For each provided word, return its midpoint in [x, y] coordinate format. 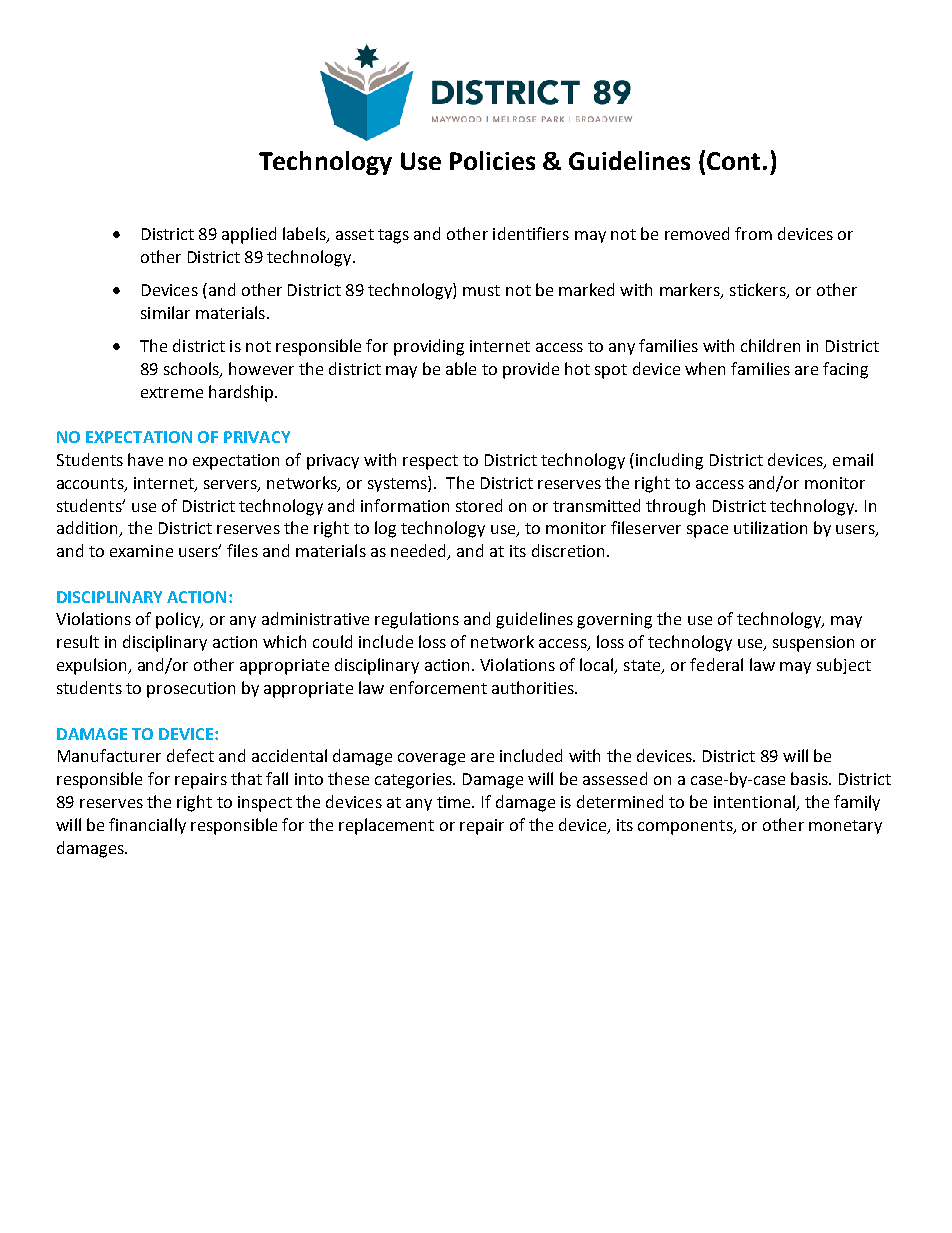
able [461, 368]
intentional [755, 803]
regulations [417, 620]
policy [179, 620]
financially [147, 826]
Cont [733, 161]
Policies [492, 160]
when [705, 368]
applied [249, 235]
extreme [172, 392]
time [455, 802]
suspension [813, 644]
